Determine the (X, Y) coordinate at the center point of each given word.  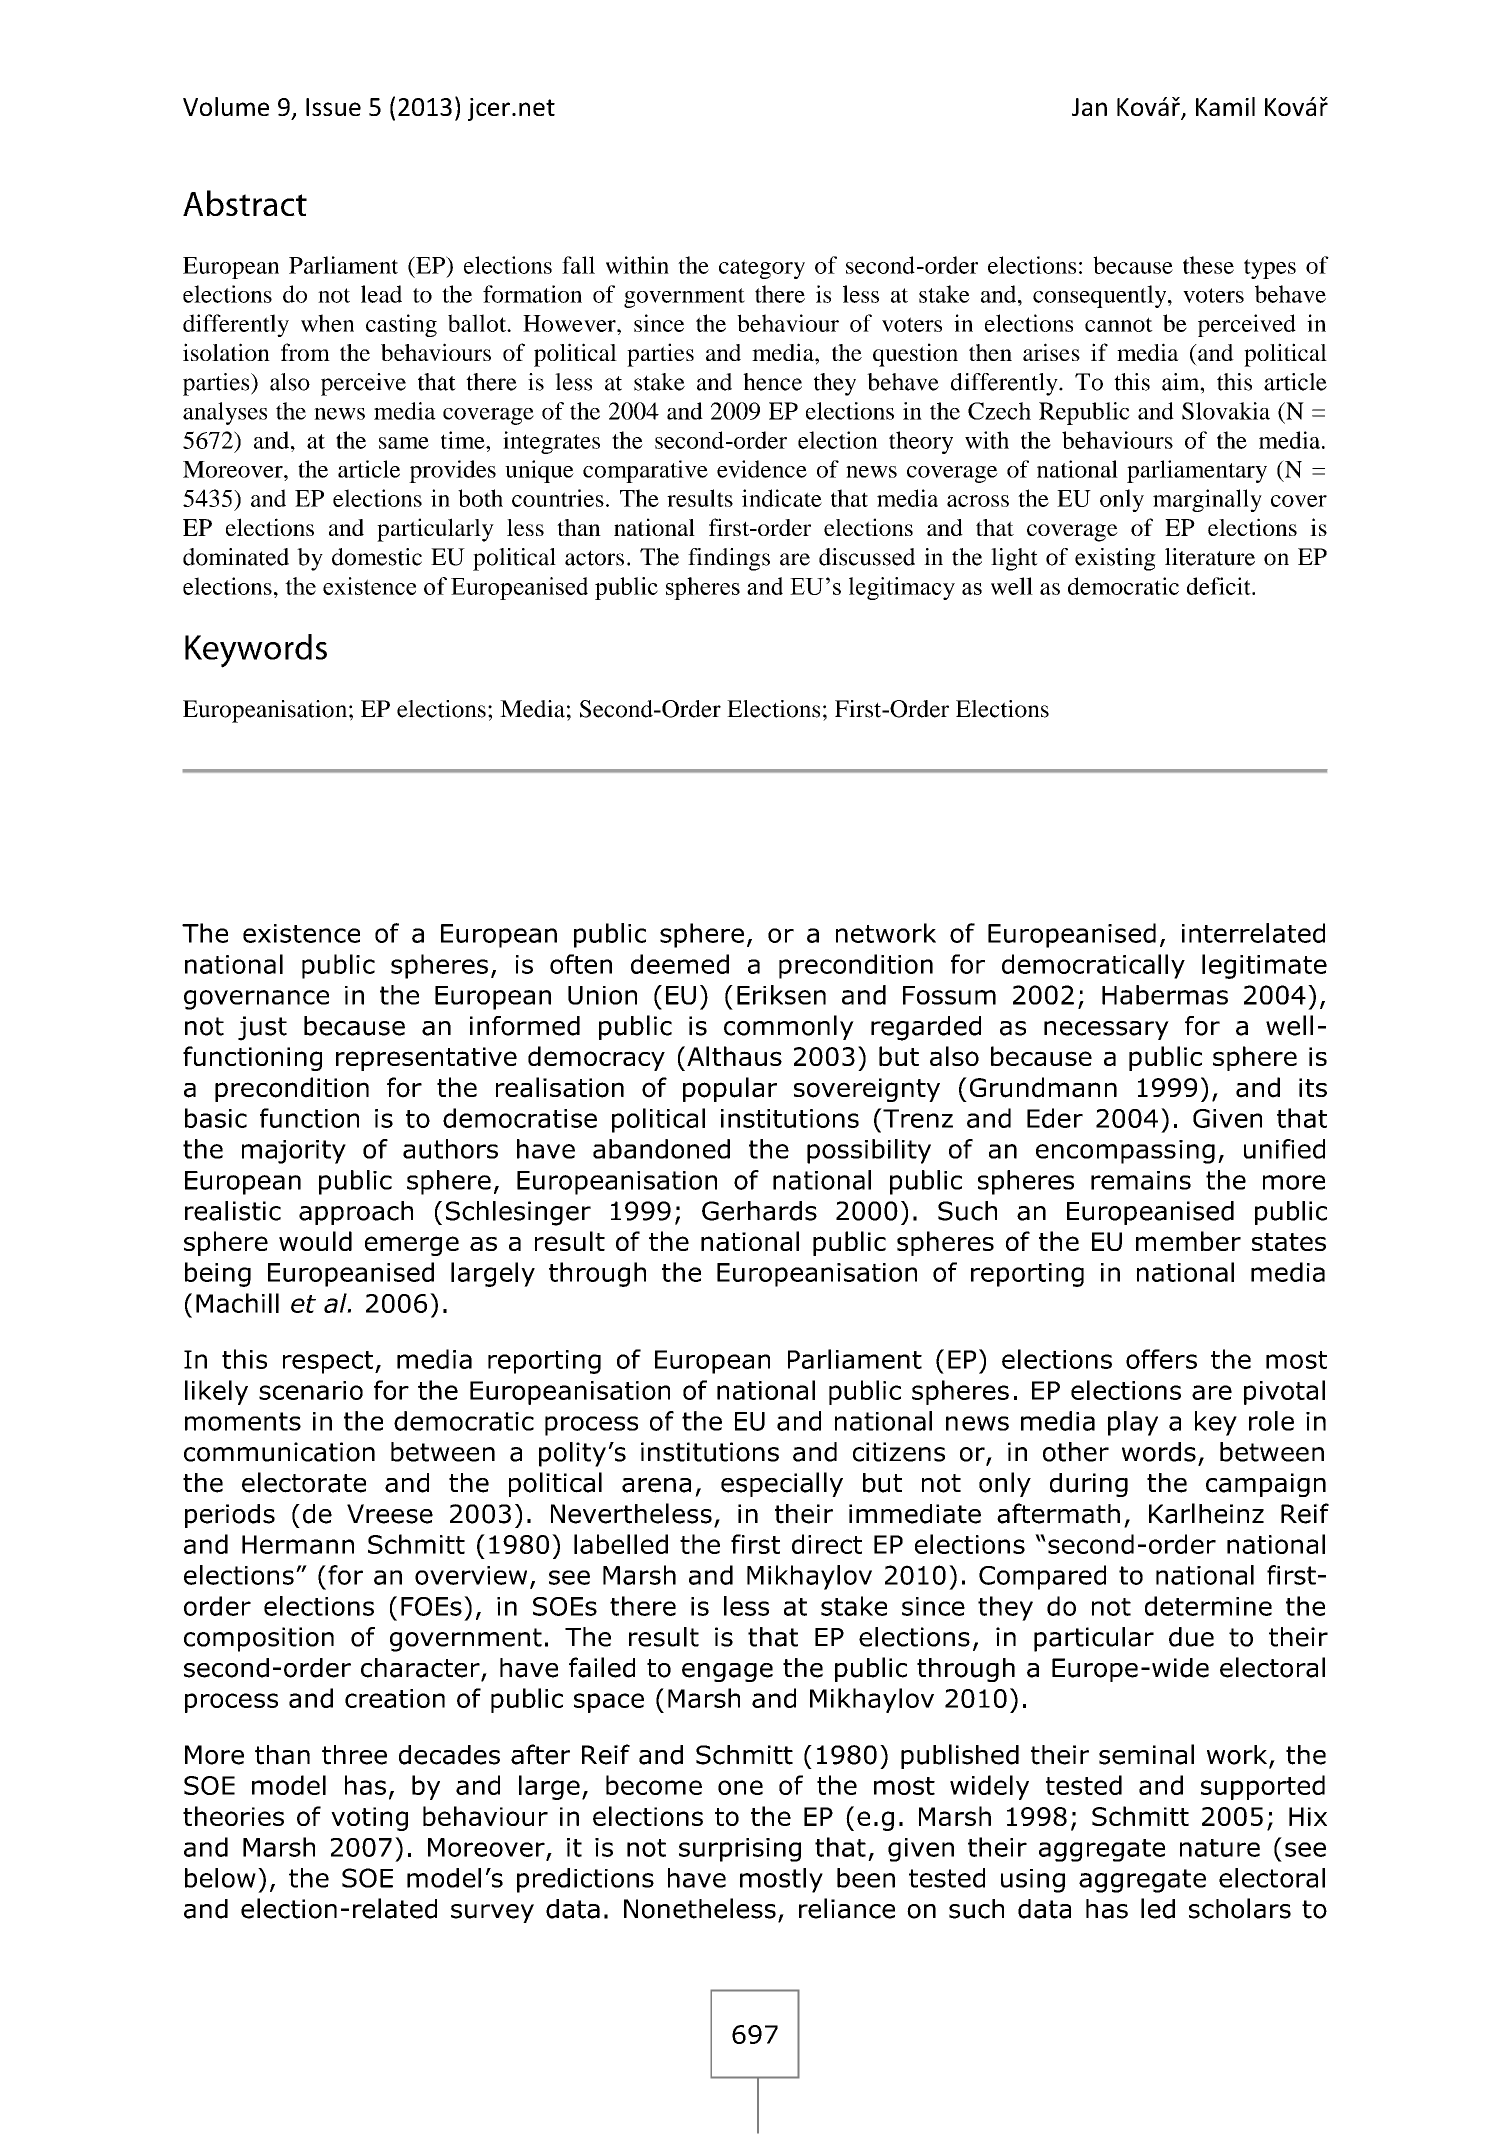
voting (369, 1819)
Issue (333, 107)
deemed (680, 964)
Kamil (1225, 106)
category (762, 269)
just (262, 1028)
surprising (740, 1850)
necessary (1106, 1030)
